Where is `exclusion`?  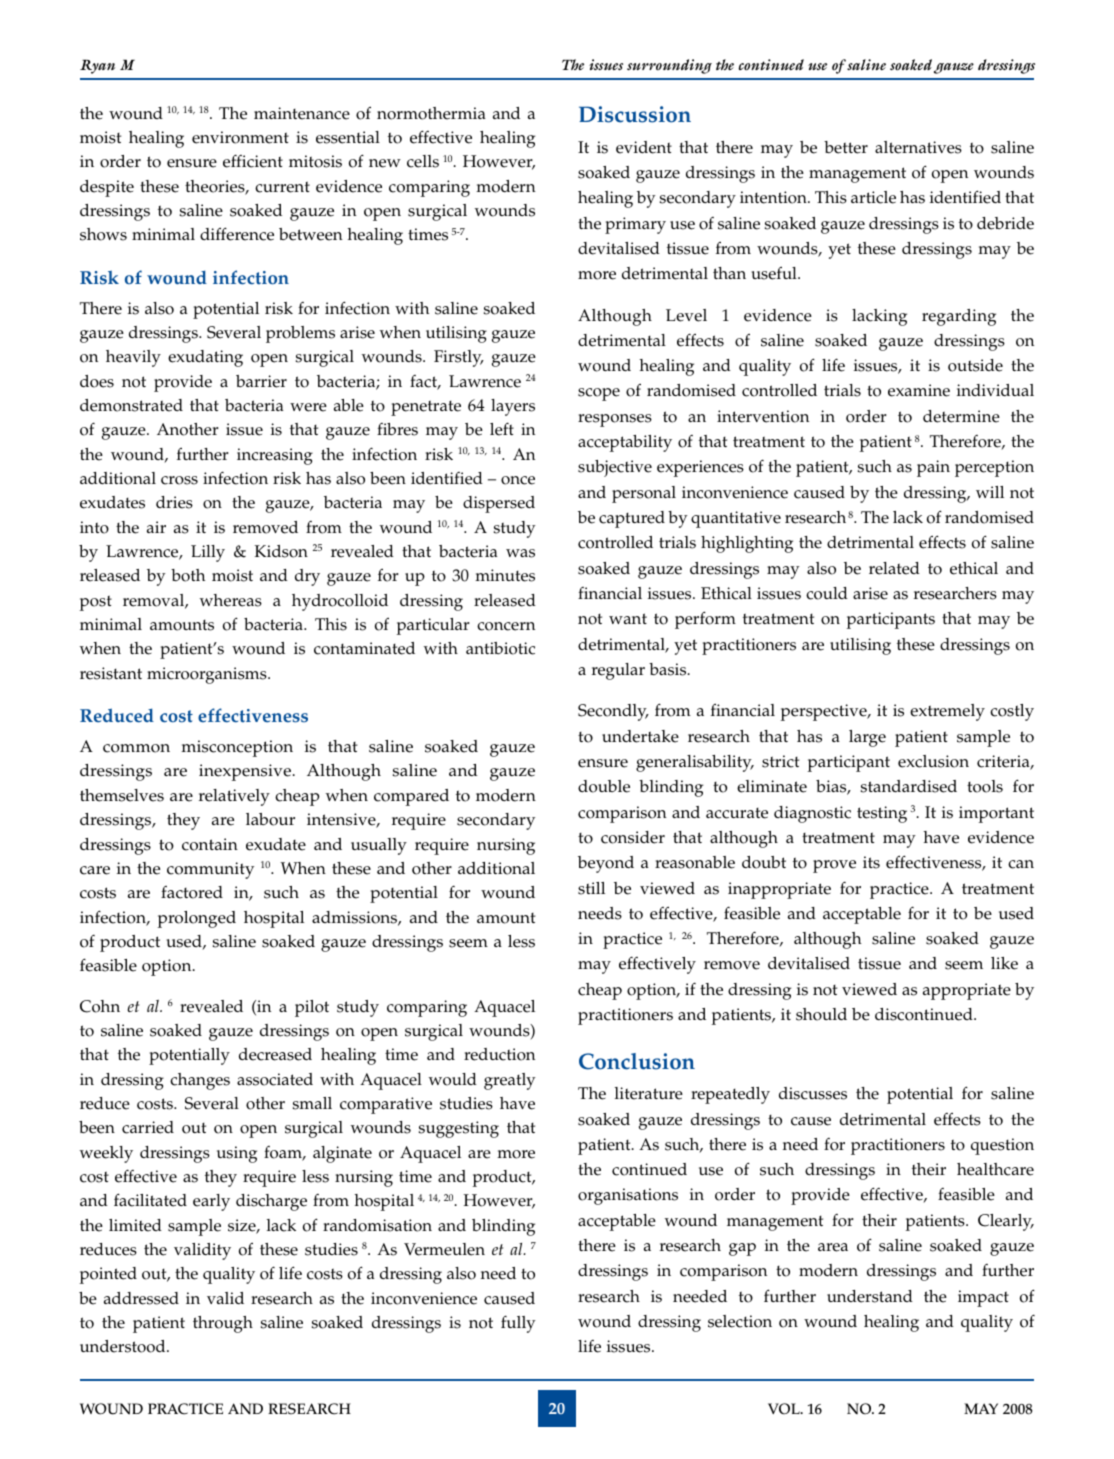 exclusion is located at coordinates (933, 761).
